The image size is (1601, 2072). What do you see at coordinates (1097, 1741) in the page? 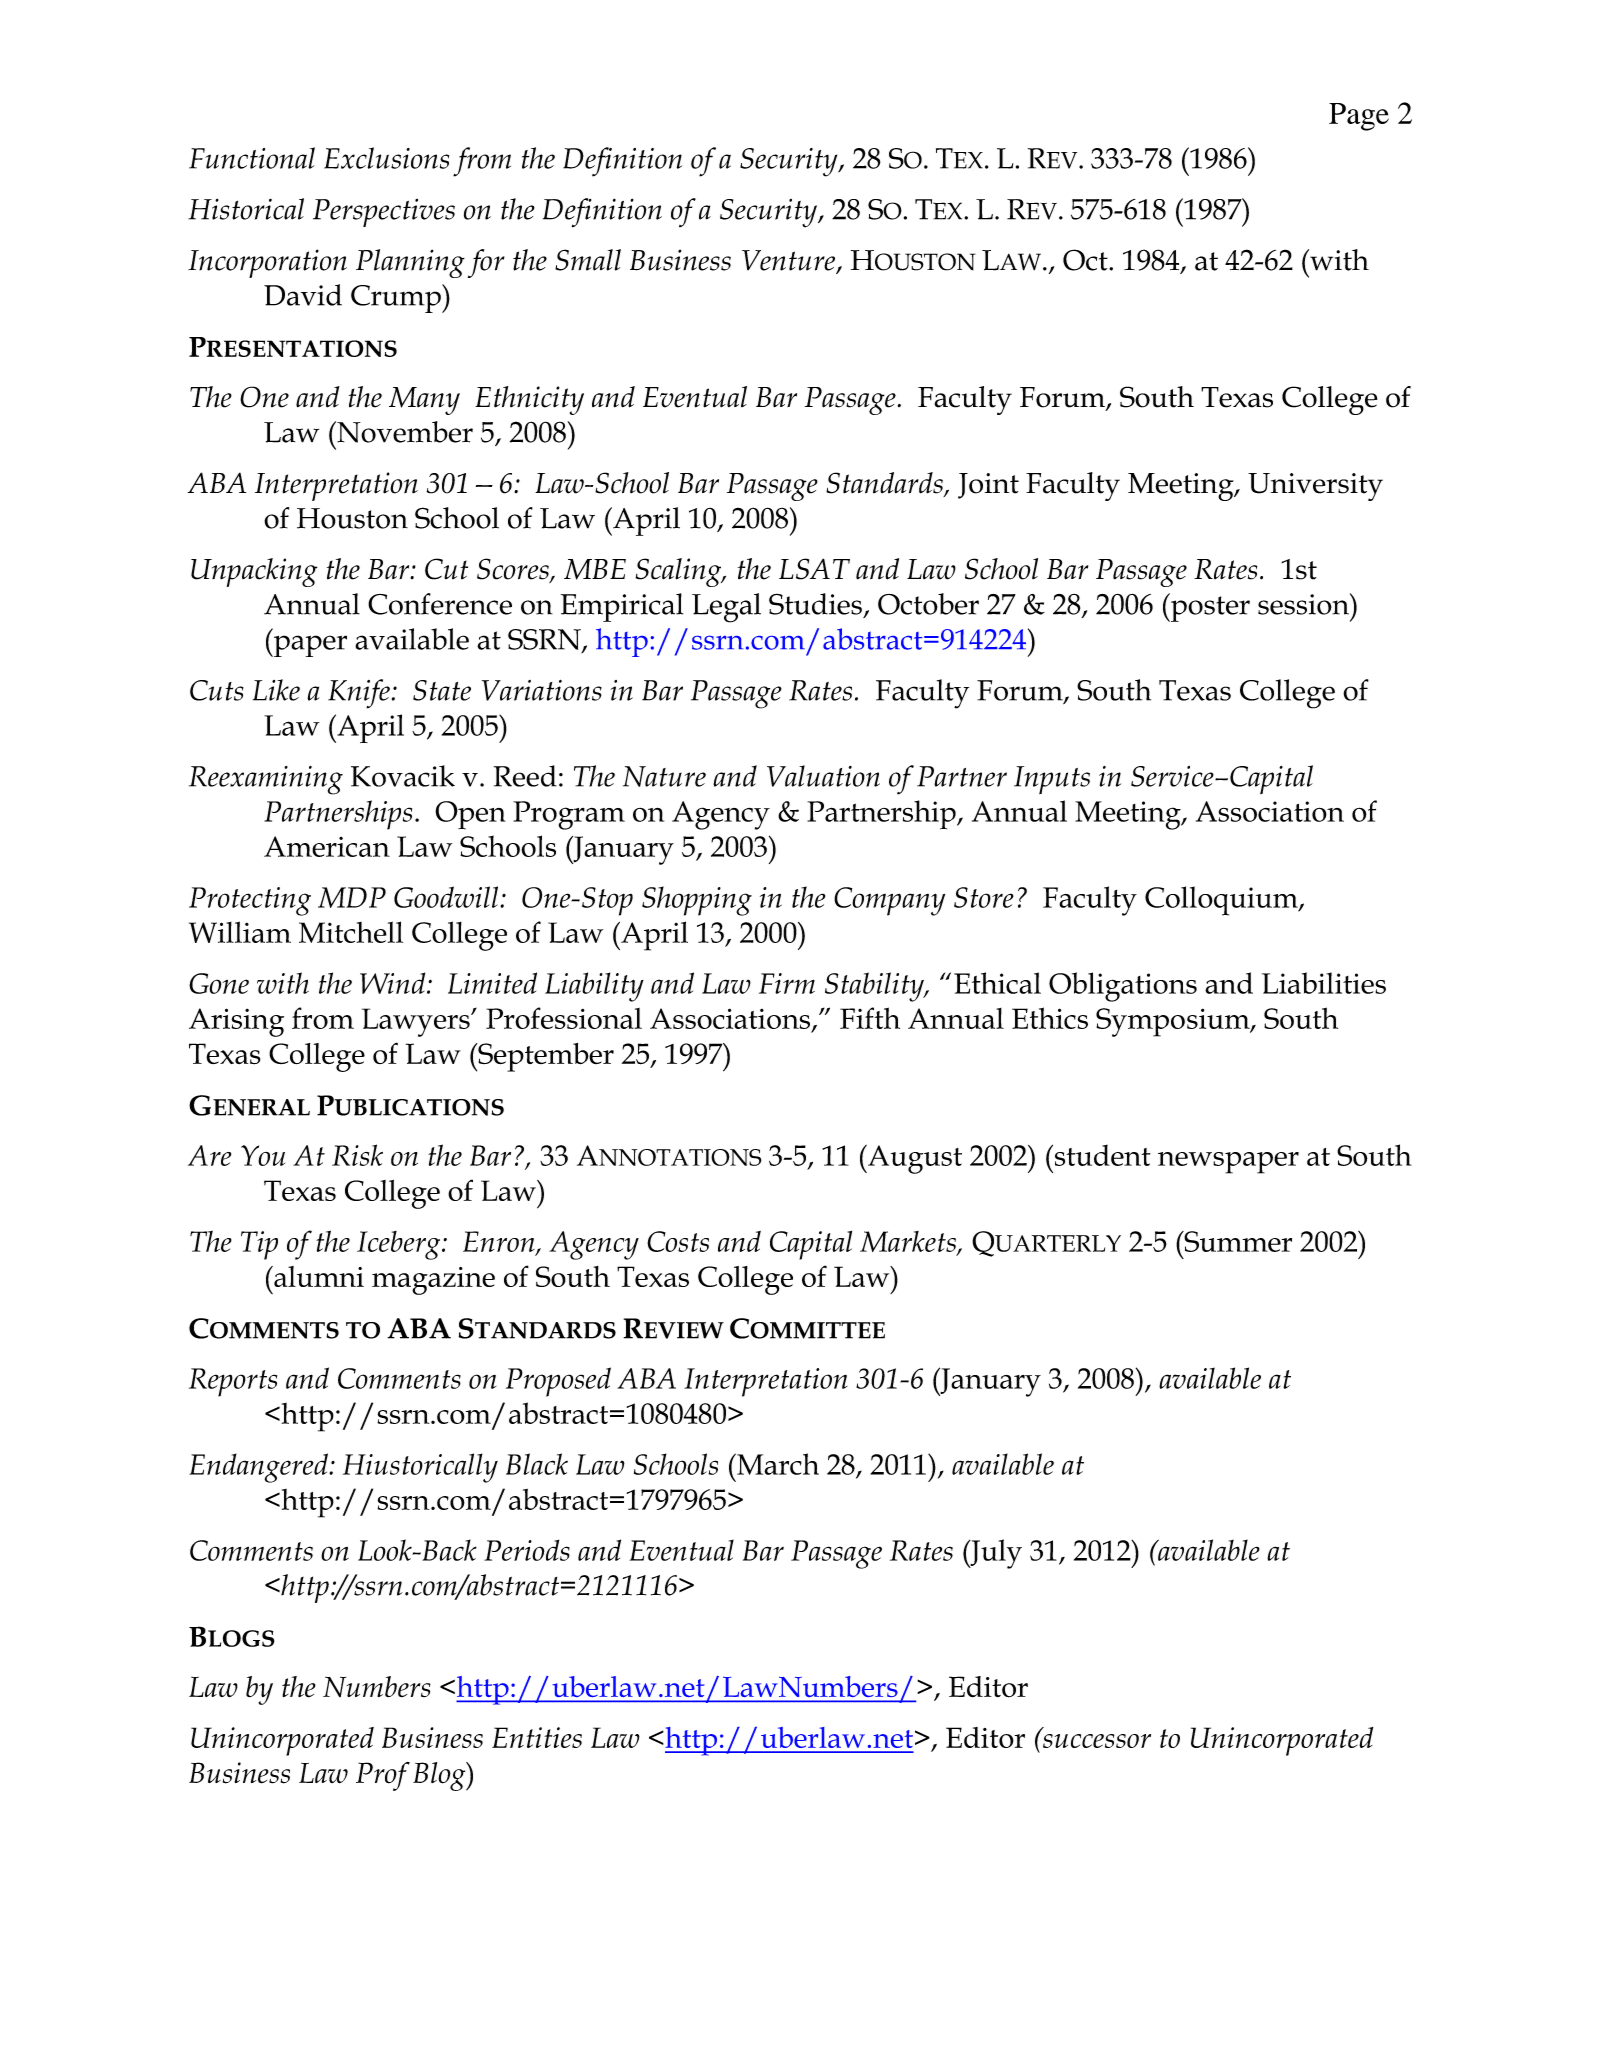
I see `successor` at bounding box center [1097, 1741].
